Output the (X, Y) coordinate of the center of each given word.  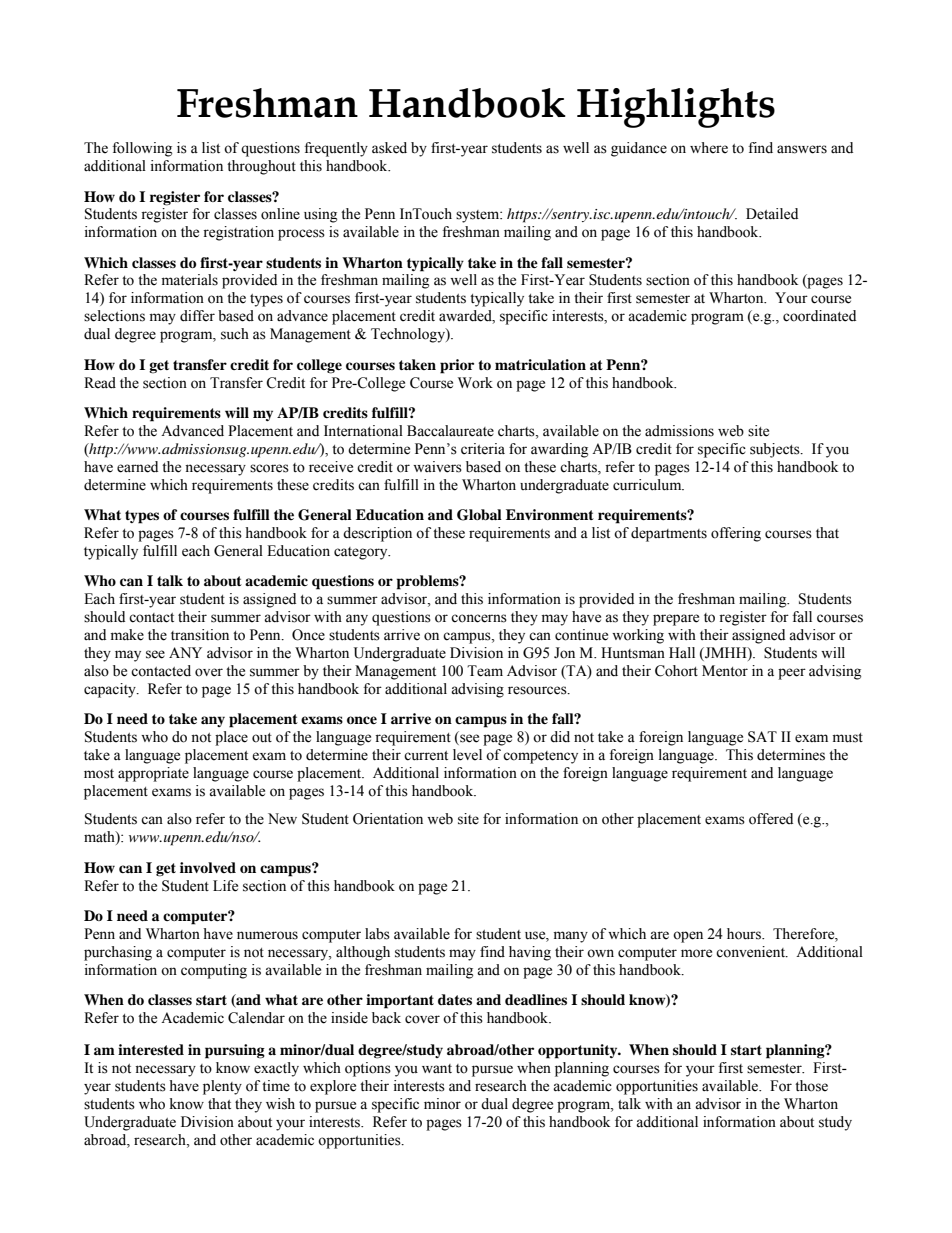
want (437, 1068)
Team (485, 671)
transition (200, 635)
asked (389, 148)
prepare (676, 620)
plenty (222, 1087)
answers (802, 149)
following (142, 149)
